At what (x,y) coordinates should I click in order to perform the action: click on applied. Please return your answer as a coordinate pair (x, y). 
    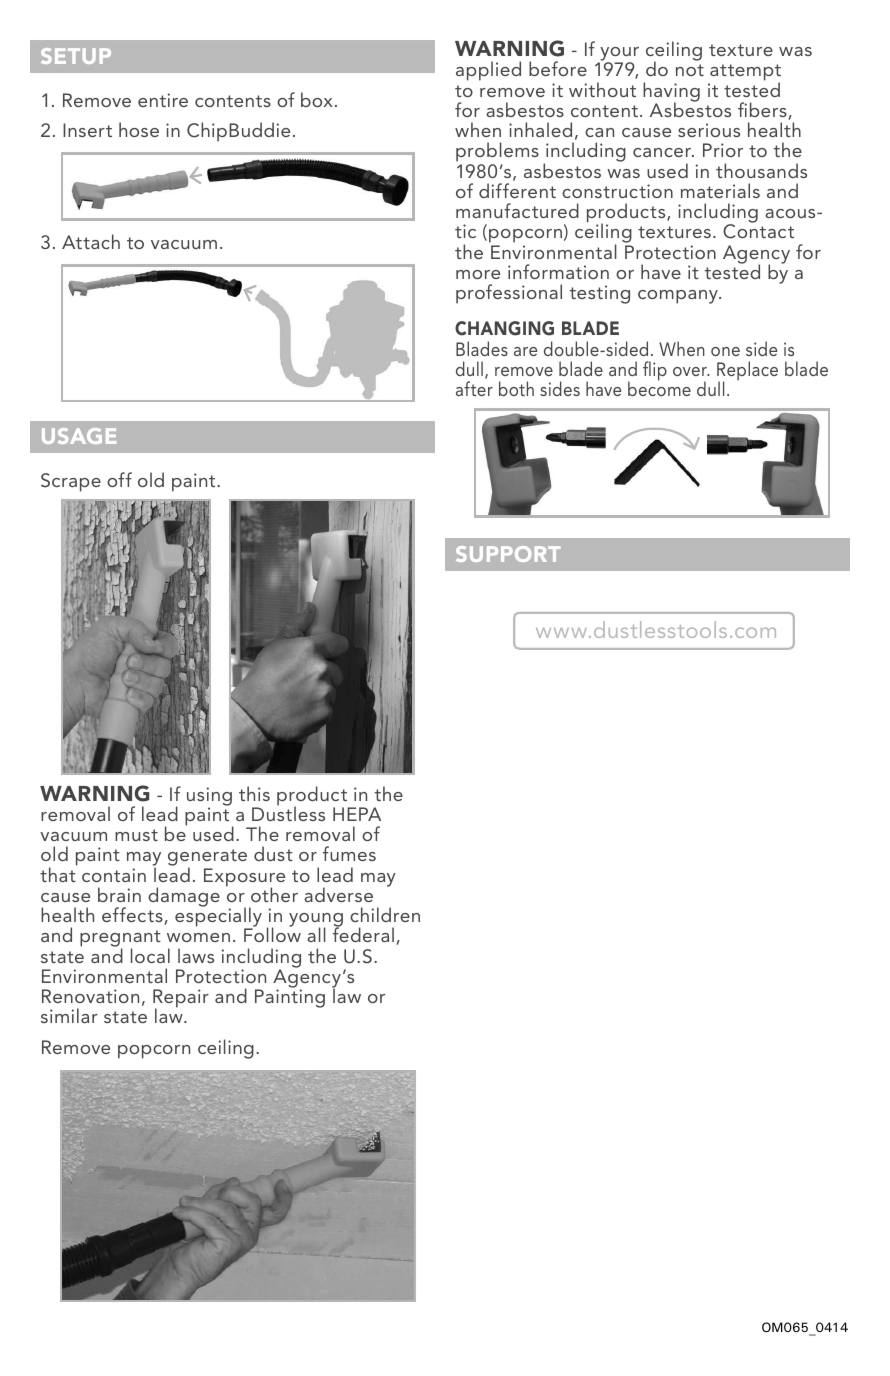
    Looking at the image, I should click on (488, 71).
